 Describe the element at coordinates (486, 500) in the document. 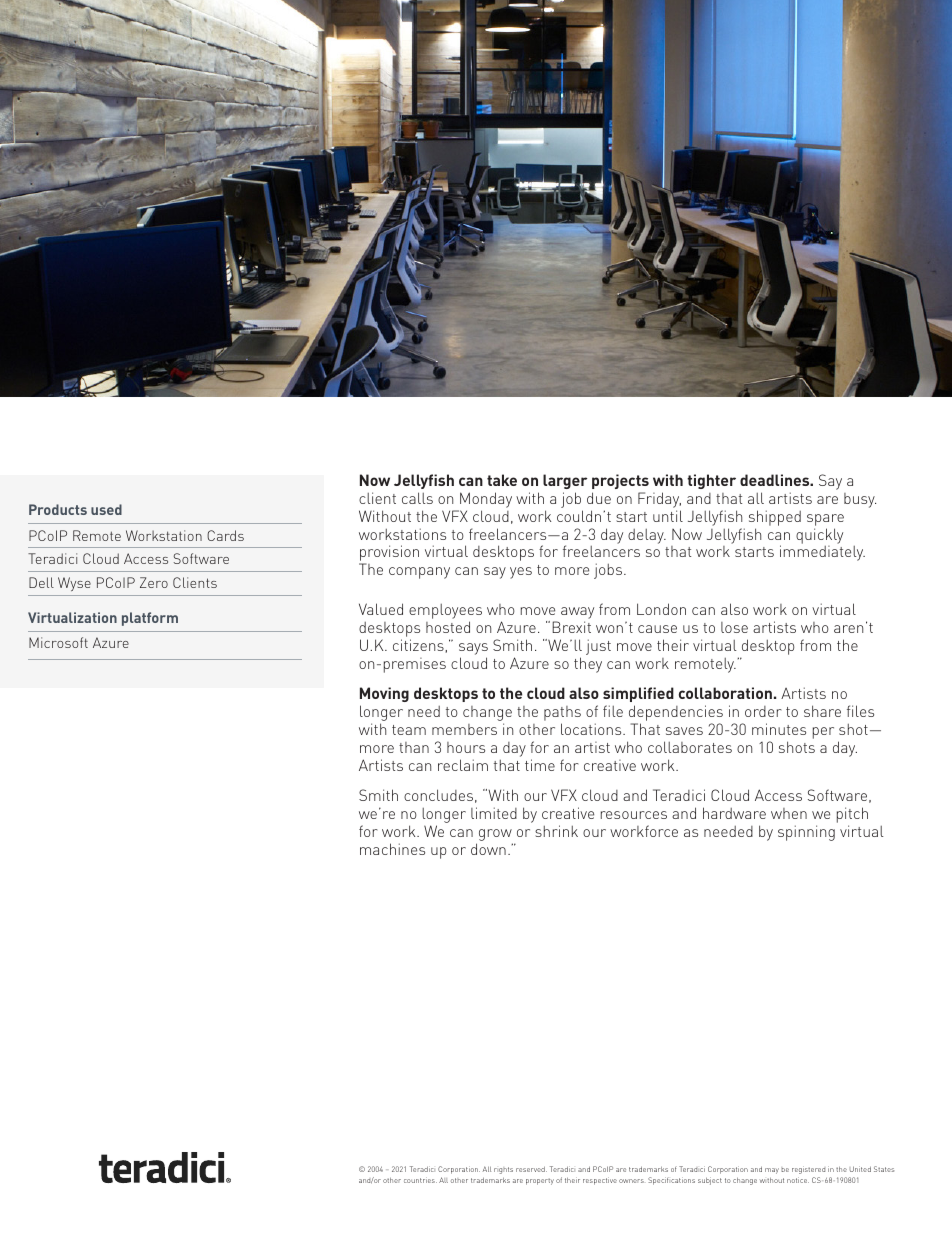

I see `Monday` at that location.
